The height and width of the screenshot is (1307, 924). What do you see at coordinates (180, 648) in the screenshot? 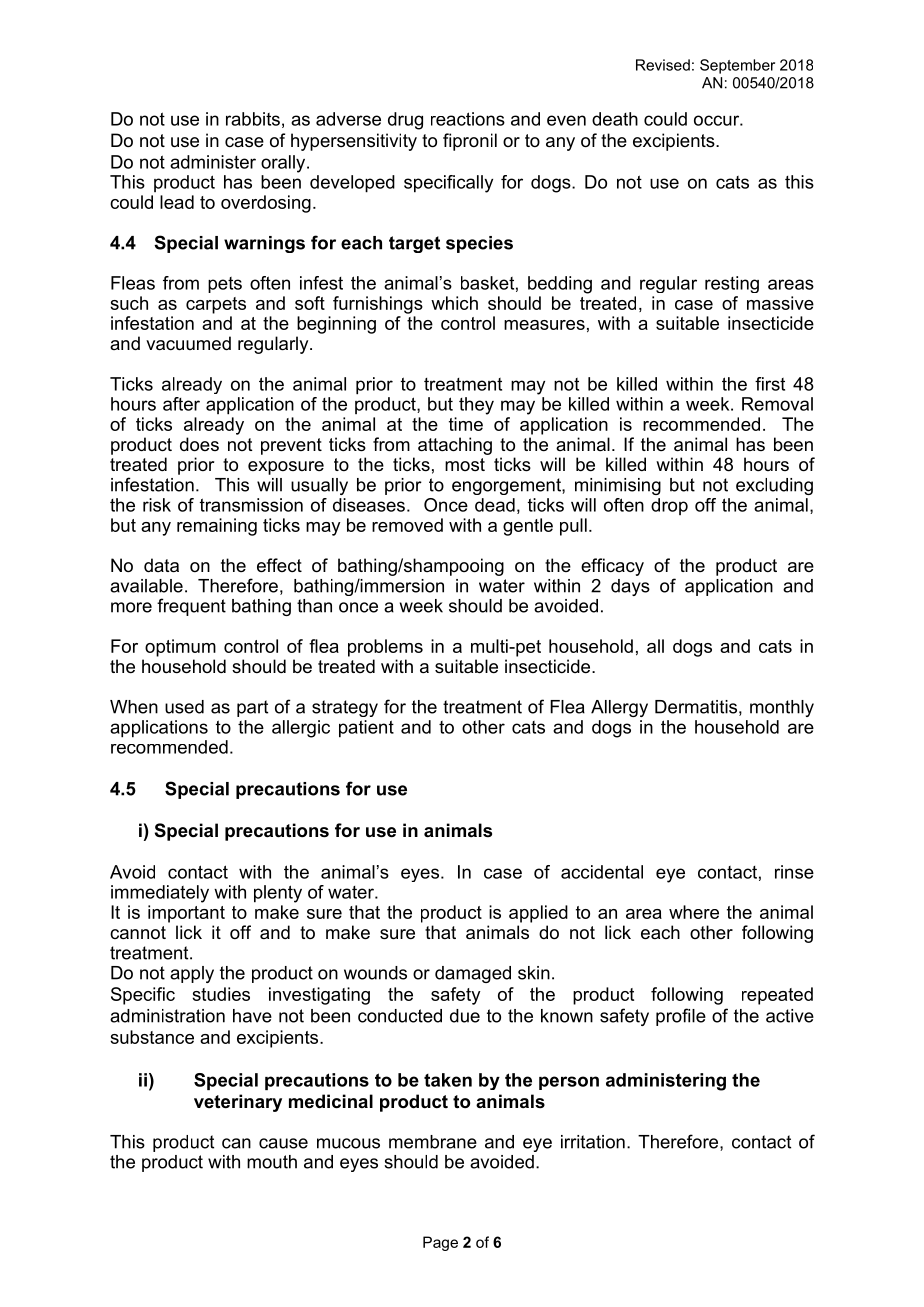
I see `optimum` at bounding box center [180, 648].
